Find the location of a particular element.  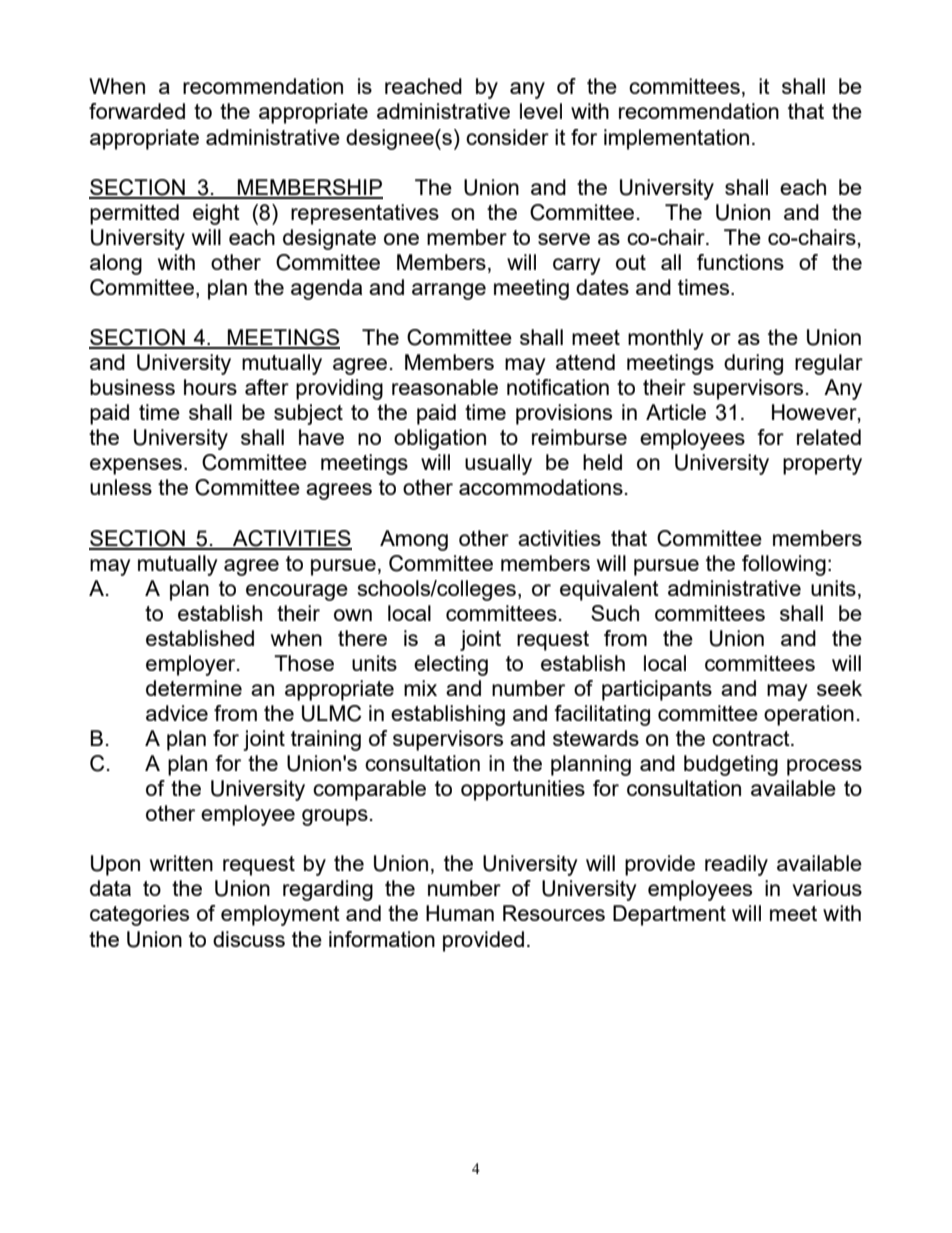

categories is located at coordinates (139, 915).
